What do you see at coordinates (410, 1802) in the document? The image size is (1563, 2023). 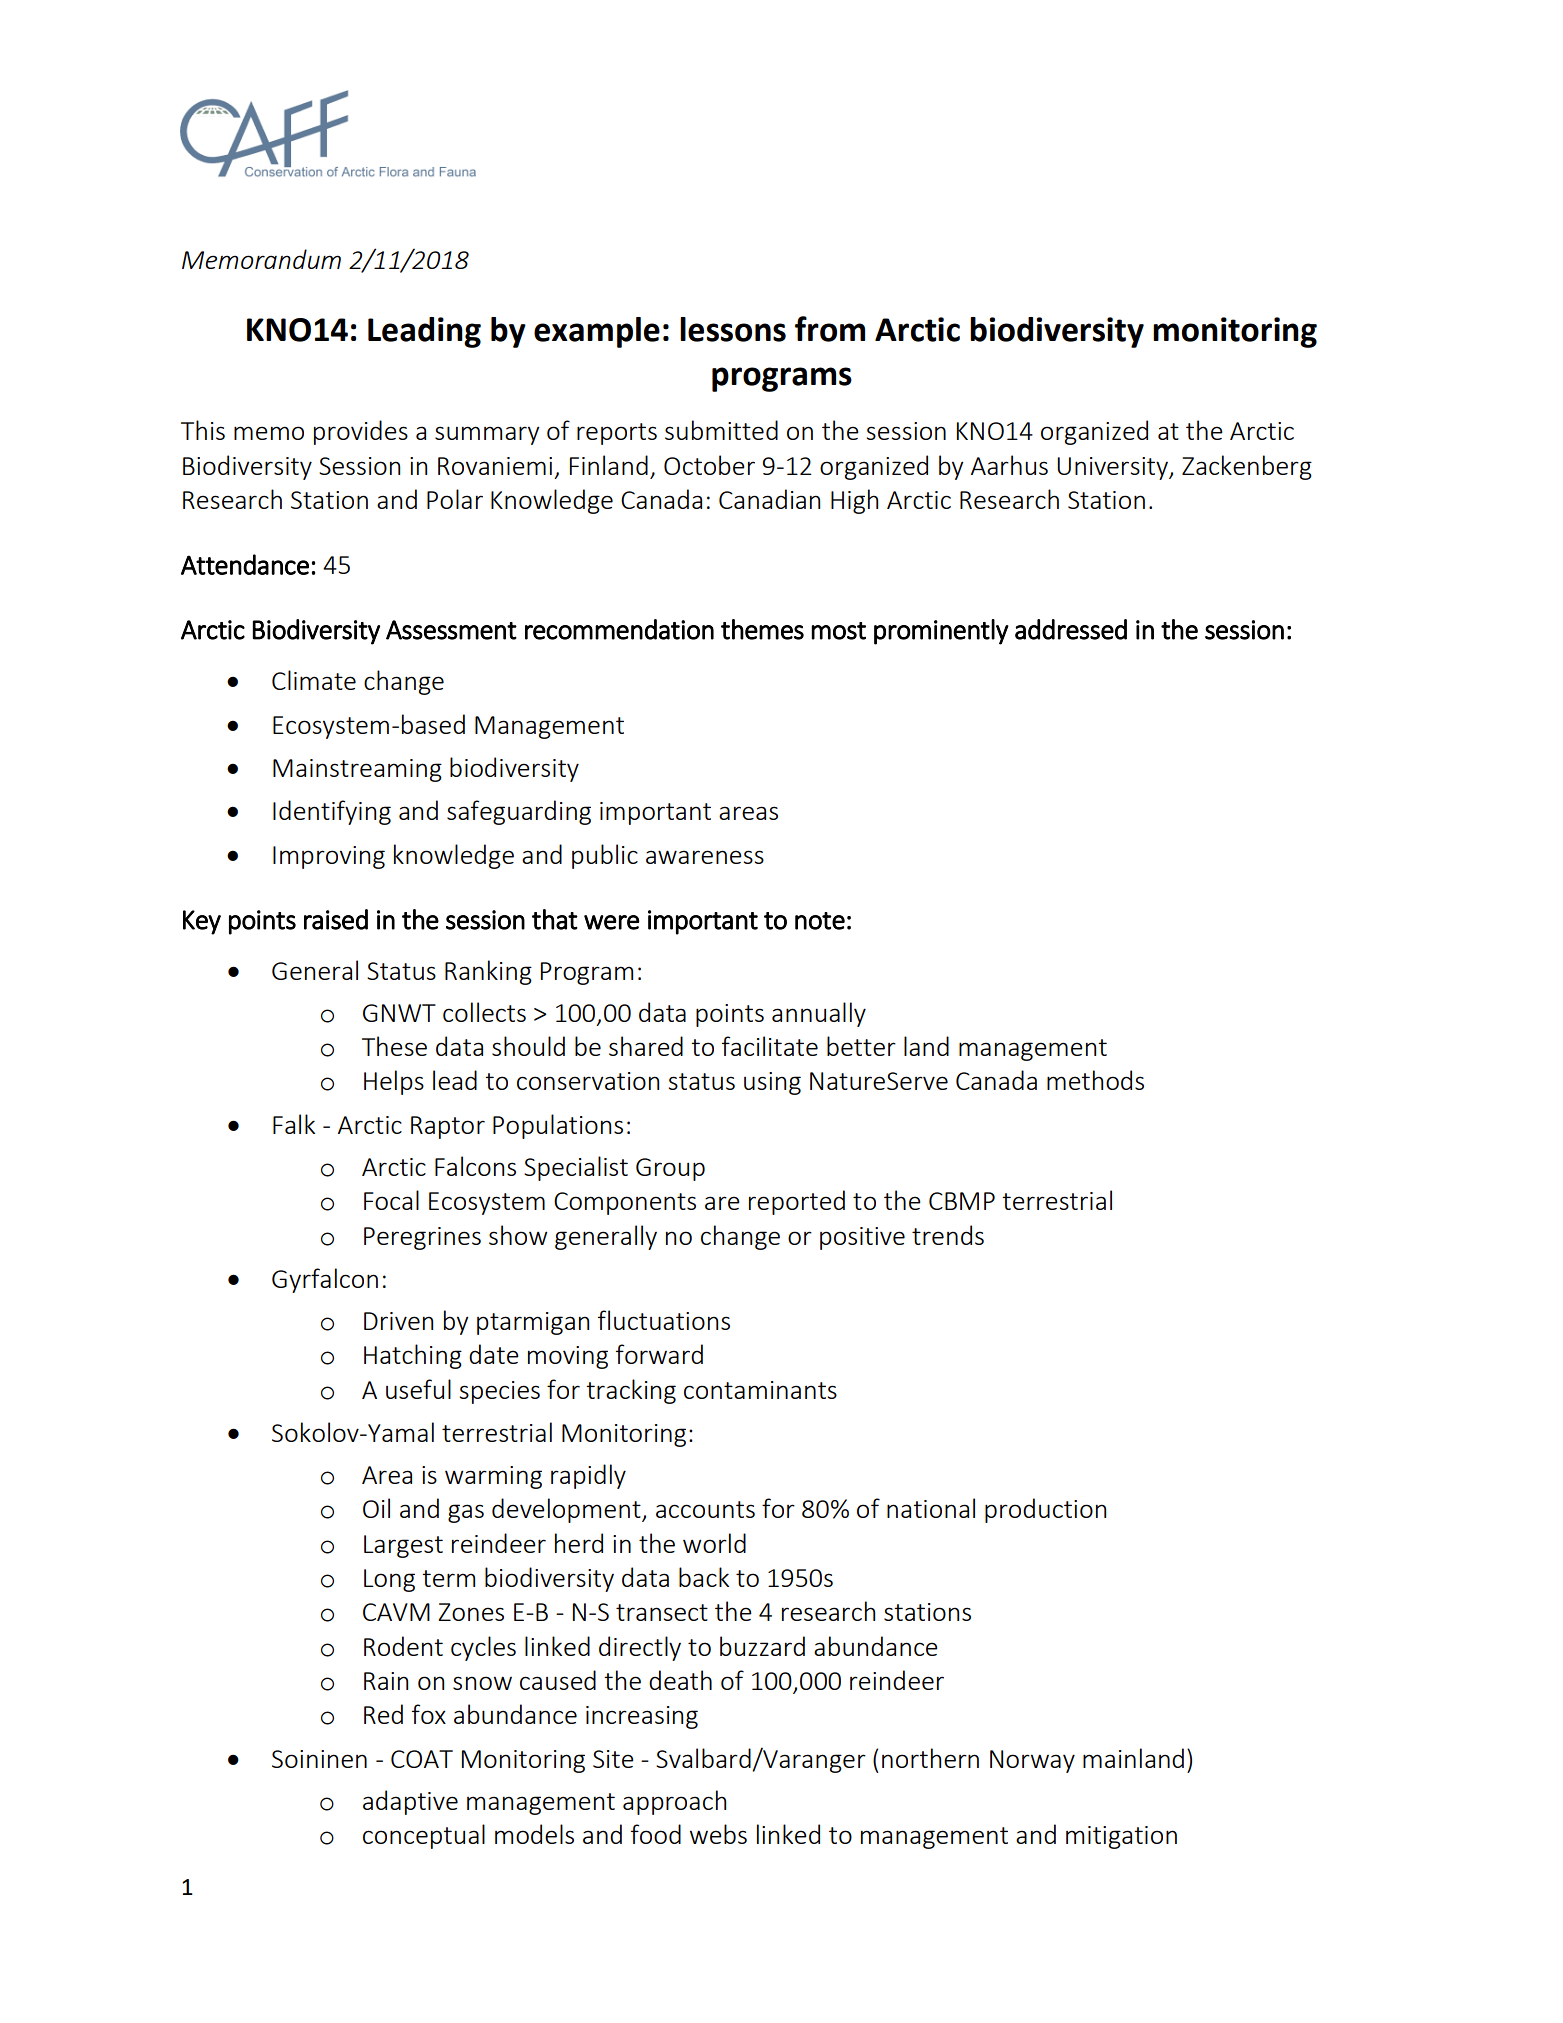 I see `adaptive` at bounding box center [410, 1802].
